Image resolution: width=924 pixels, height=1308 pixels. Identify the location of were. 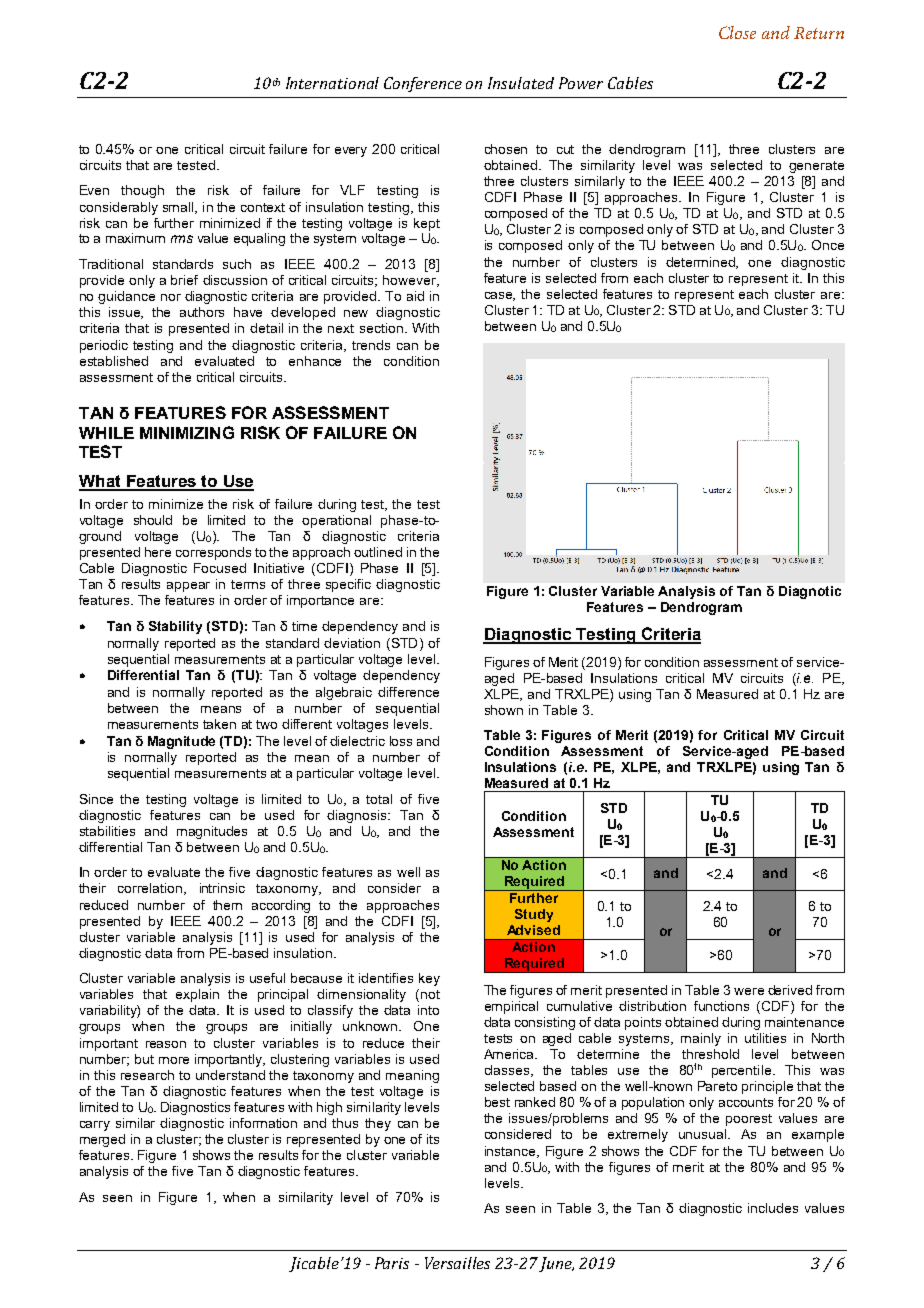
(749, 991).
